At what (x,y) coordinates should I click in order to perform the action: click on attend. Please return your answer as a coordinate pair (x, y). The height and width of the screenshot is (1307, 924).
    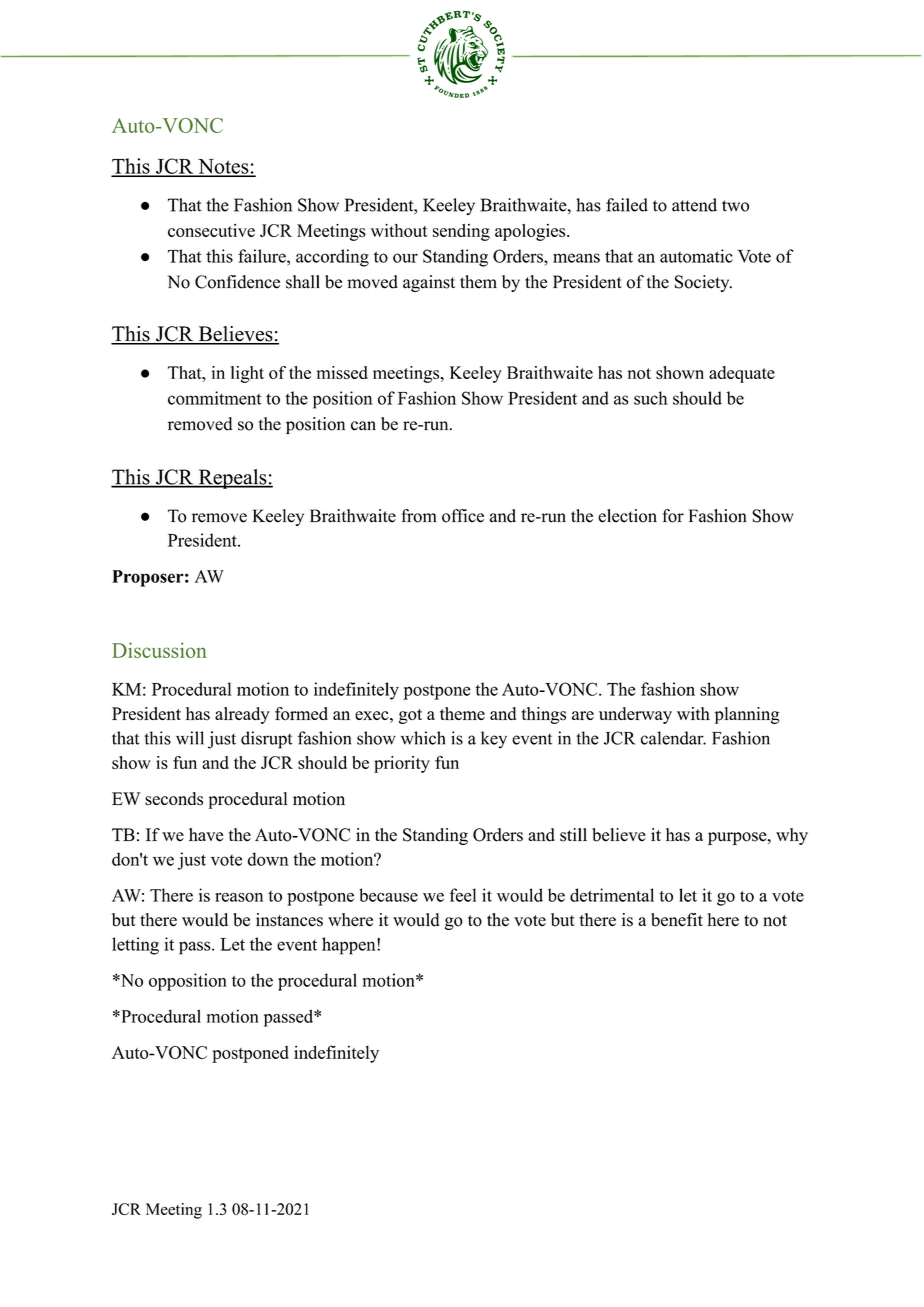
    Looking at the image, I should click on (694, 205).
